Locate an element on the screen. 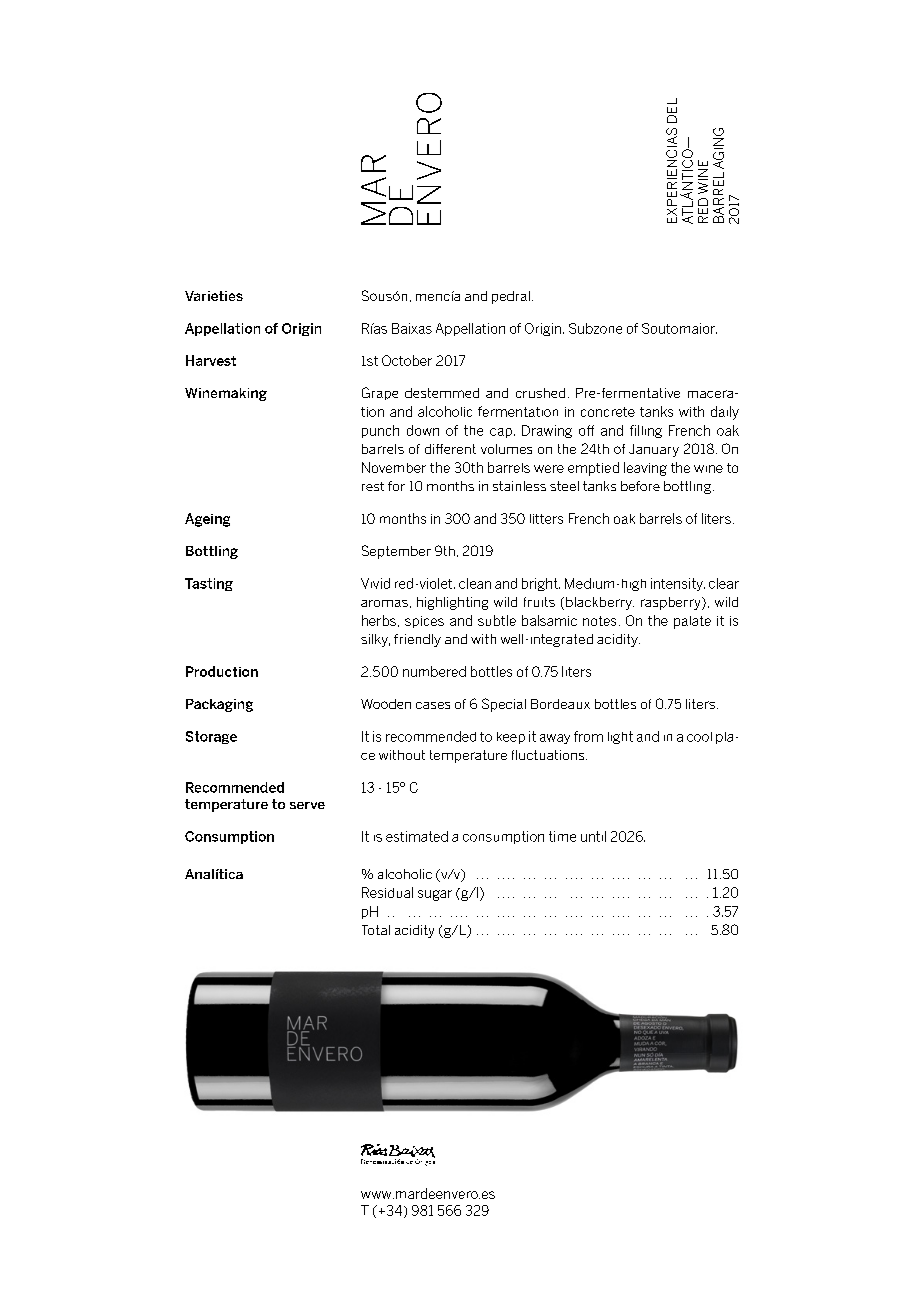  concrete is located at coordinates (608, 412).
